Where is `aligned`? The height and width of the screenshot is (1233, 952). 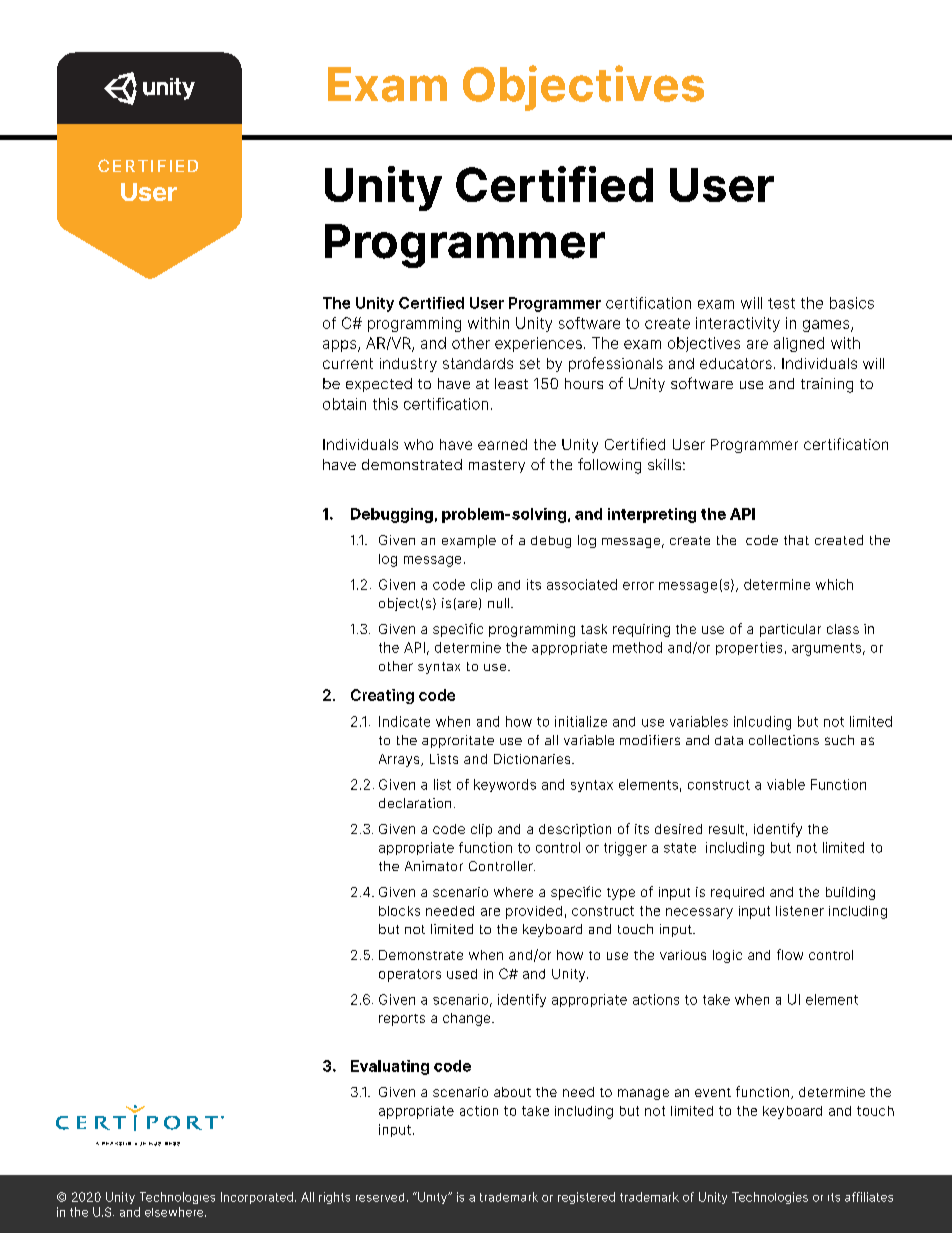 aligned is located at coordinates (799, 344).
